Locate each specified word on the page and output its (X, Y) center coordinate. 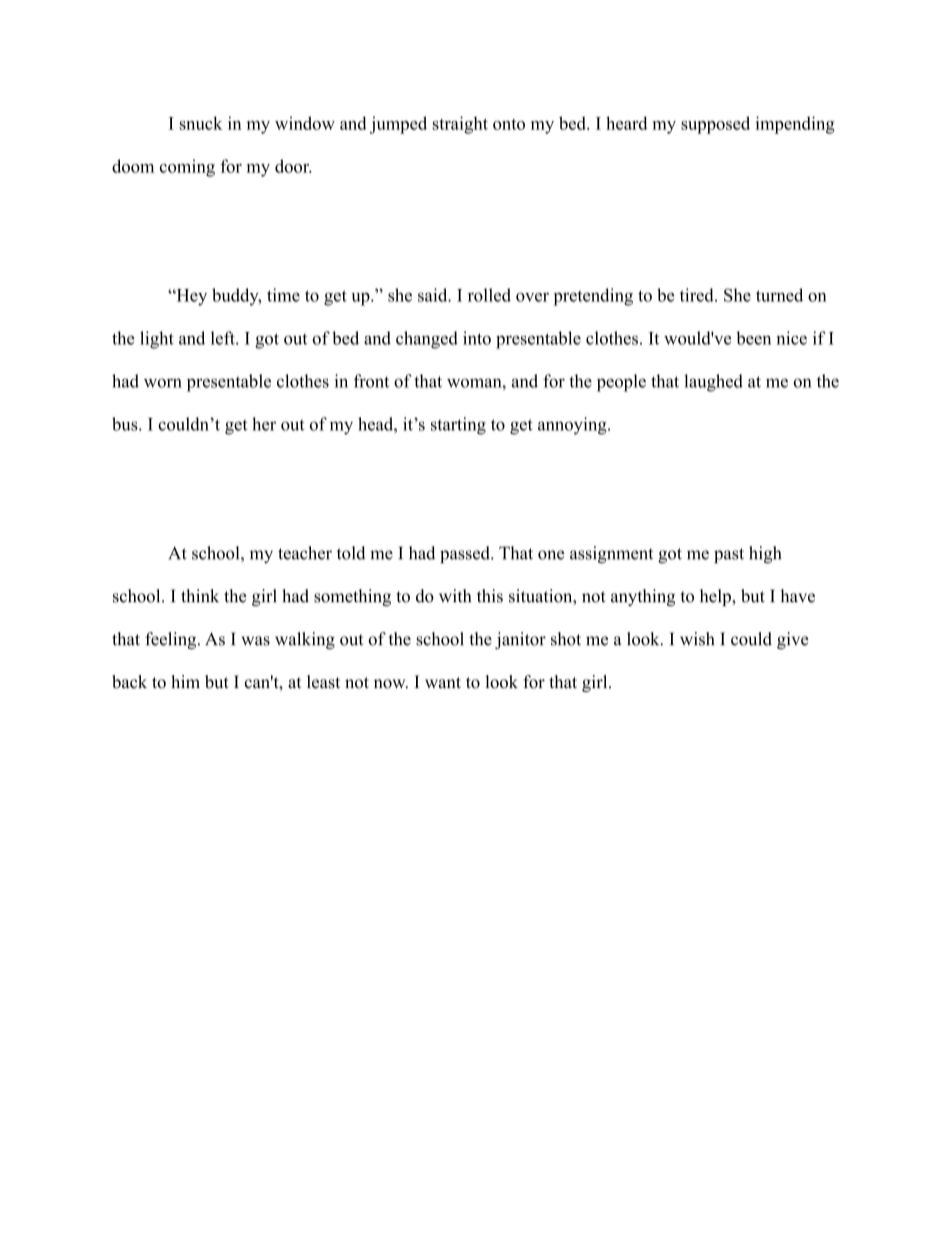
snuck (201, 123)
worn (163, 383)
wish (697, 639)
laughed (713, 383)
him (185, 681)
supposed (715, 125)
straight (460, 125)
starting (458, 426)
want (443, 683)
